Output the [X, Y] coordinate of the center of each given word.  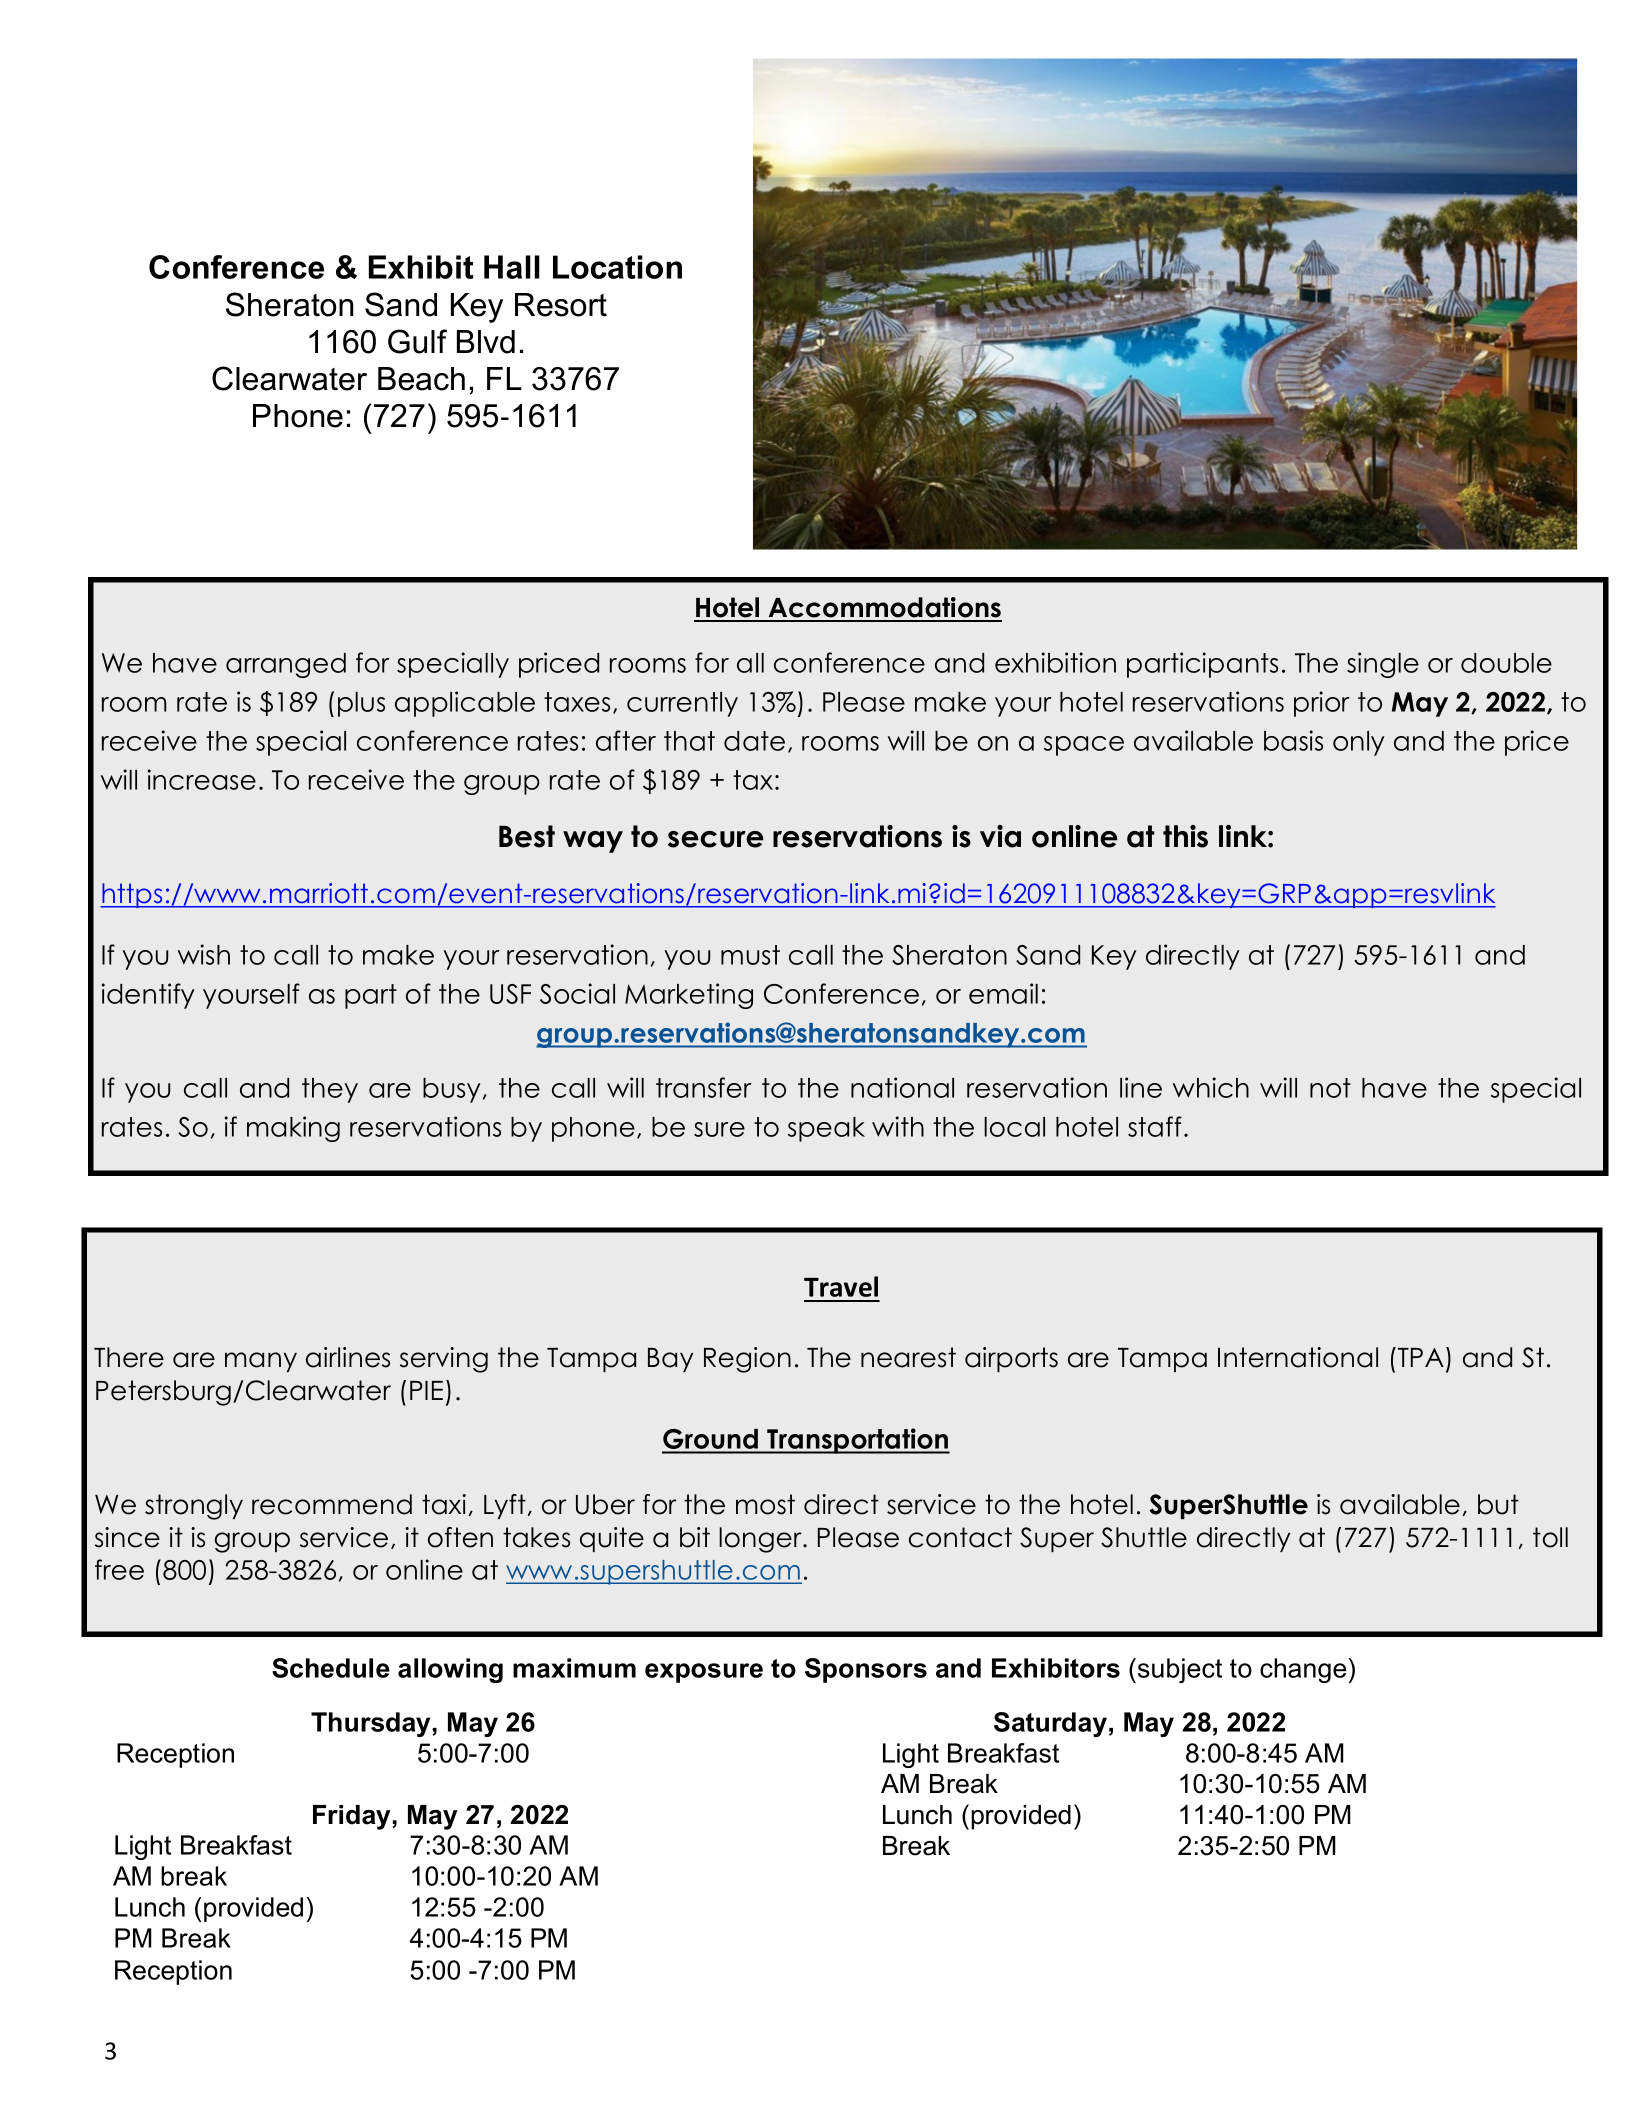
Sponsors [866, 1670]
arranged [286, 665]
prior [1322, 704]
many [261, 1362]
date [754, 741]
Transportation [857, 1441]
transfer [704, 1087]
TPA [1421, 1357]
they [330, 1090]
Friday [352, 1817]
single [1383, 665]
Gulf [417, 341]
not [1330, 1088]
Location [617, 267]
